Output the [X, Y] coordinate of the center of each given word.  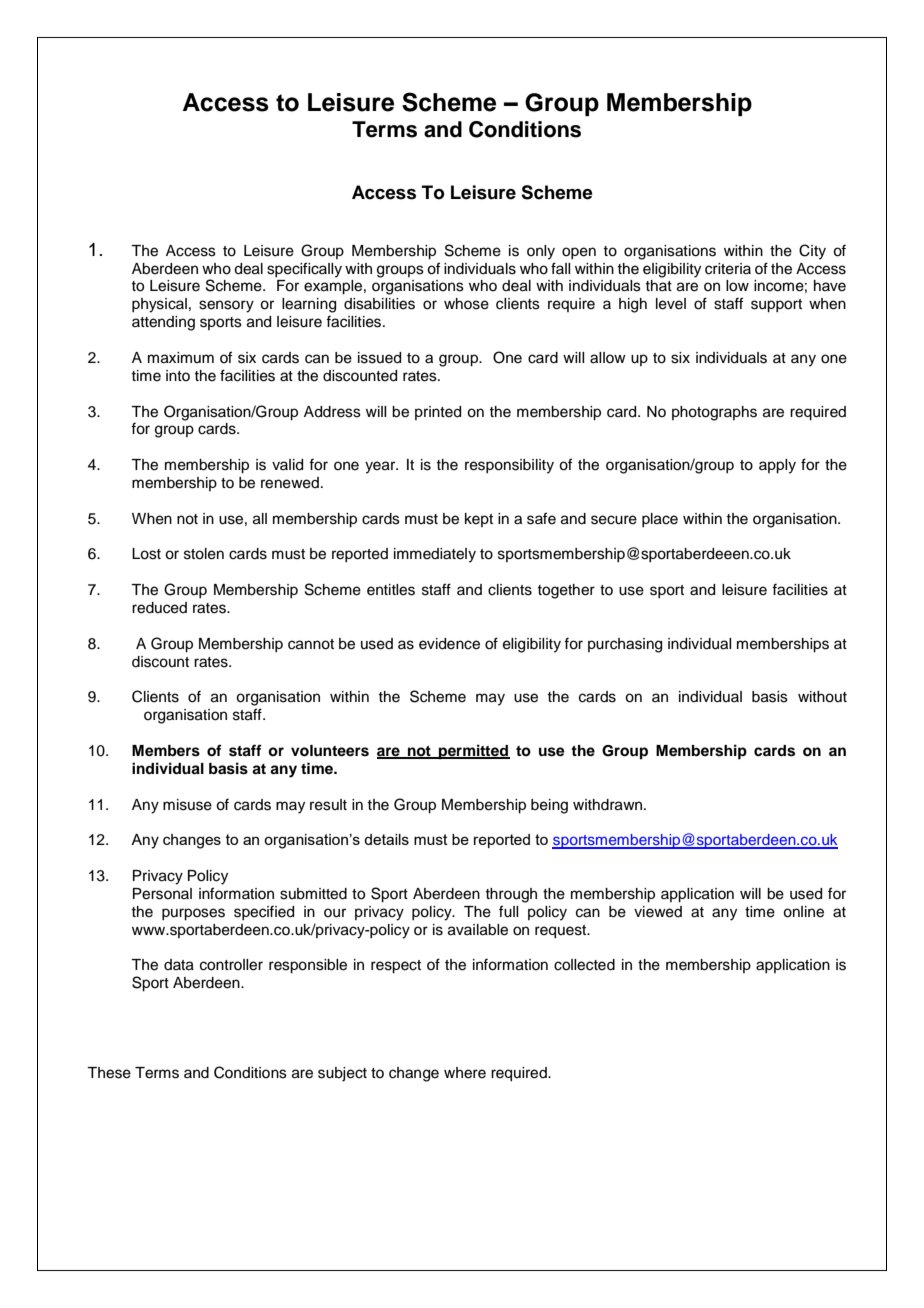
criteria [728, 269]
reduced [159, 608]
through [511, 895]
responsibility [509, 466]
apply [777, 466]
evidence [449, 644]
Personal [162, 894]
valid [287, 465]
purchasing [625, 645]
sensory [226, 306]
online [803, 912]
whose [466, 304]
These [109, 1073]
